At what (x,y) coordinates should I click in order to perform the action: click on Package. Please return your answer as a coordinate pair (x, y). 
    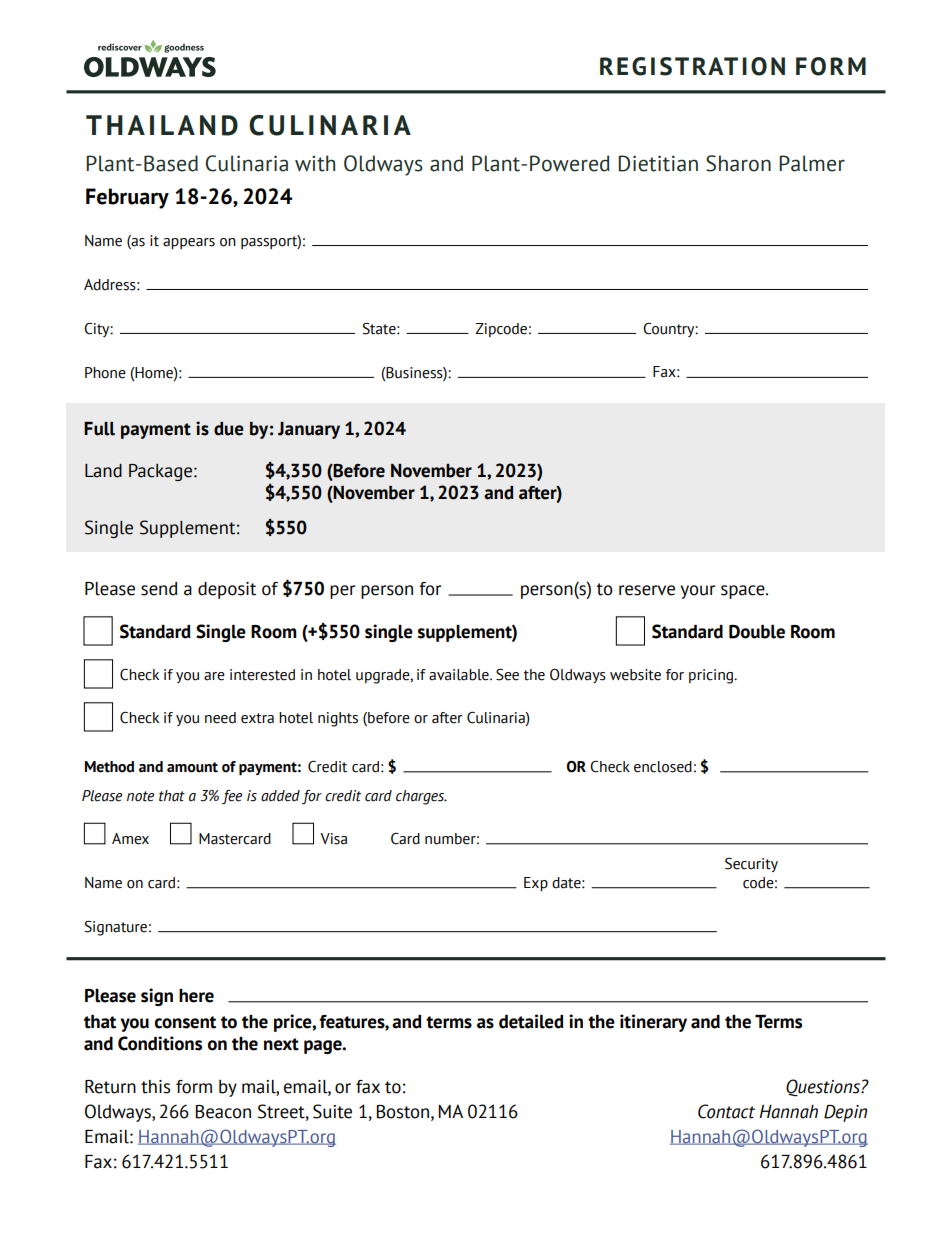
    Looking at the image, I should click on (160, 472).
